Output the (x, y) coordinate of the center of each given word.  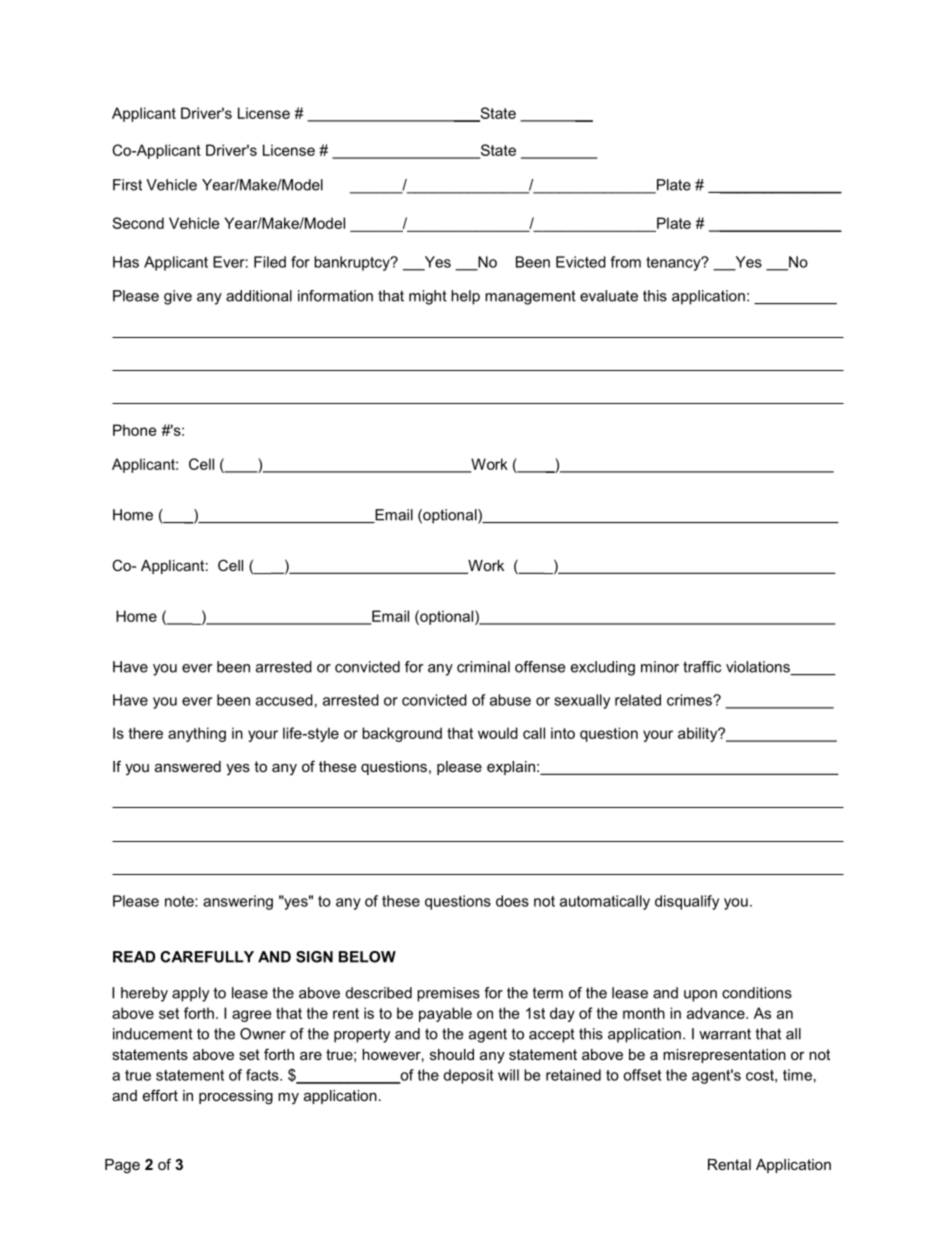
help (465, 297)
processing (236, 1097)
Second (138, 223)
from (626, 262)
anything (197, 734)
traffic (702, 667)
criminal (483, 667)
